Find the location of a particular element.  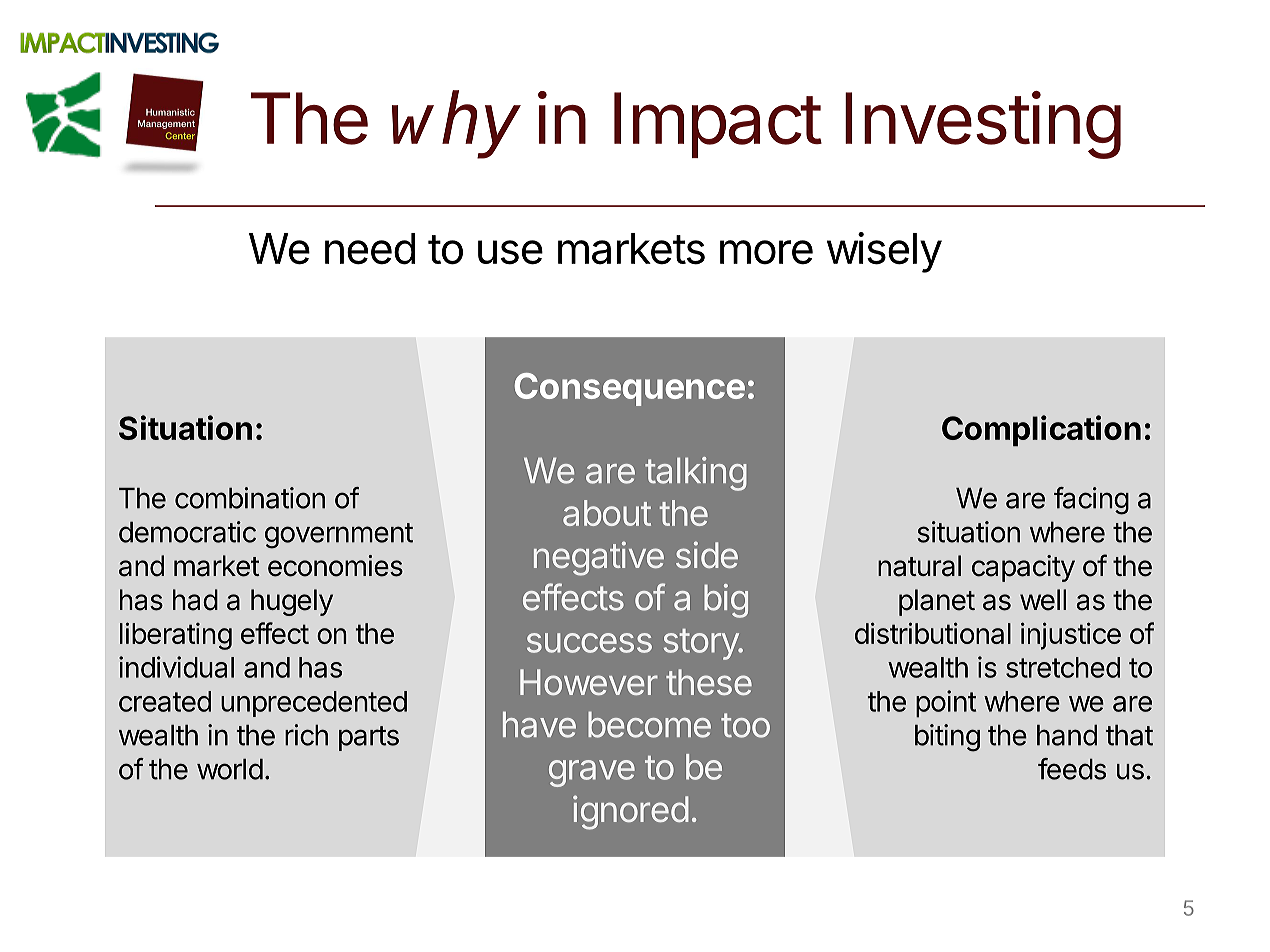

wisely is located at coordinates (884, 252).
